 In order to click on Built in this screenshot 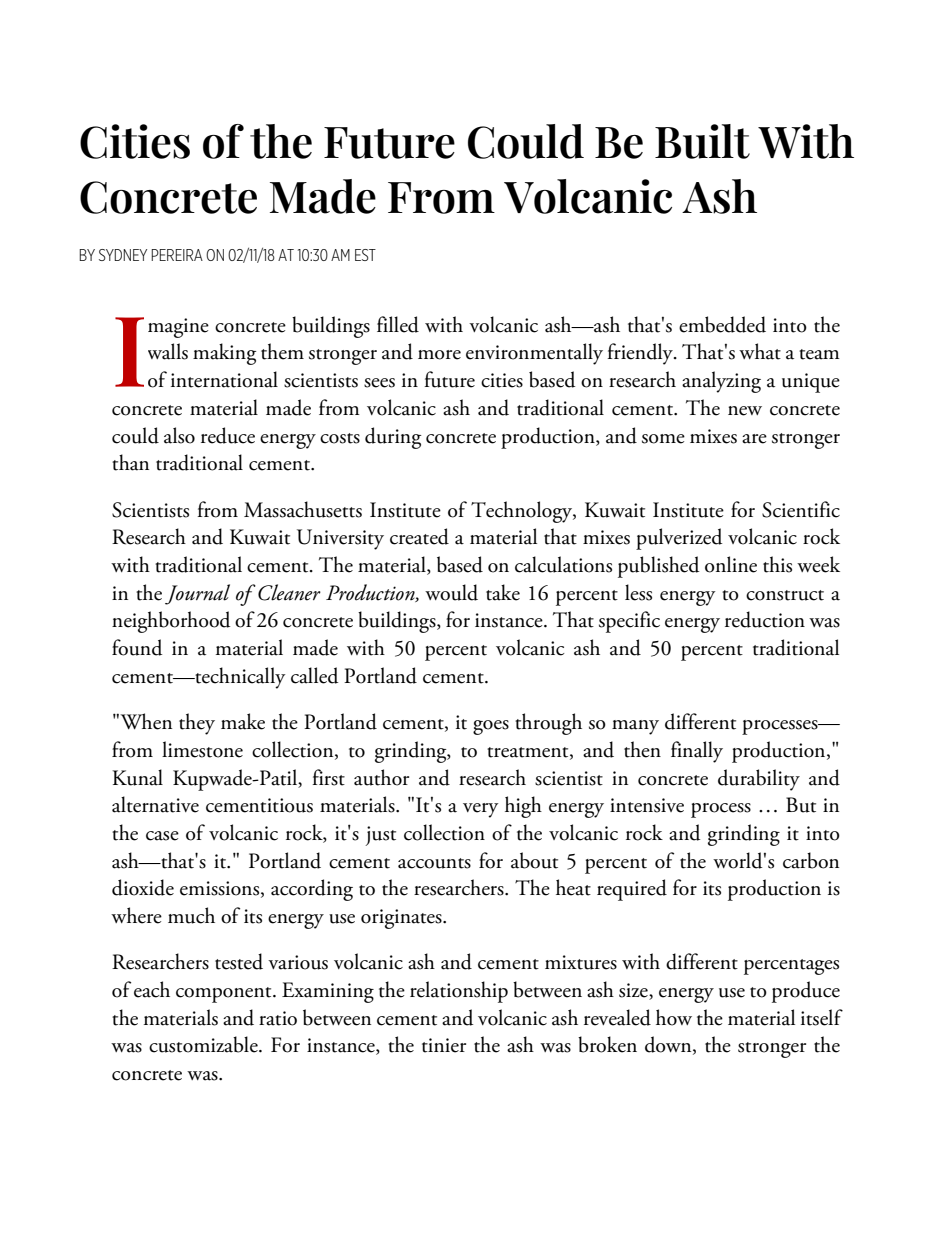, I will do `click(702, 141)`.
